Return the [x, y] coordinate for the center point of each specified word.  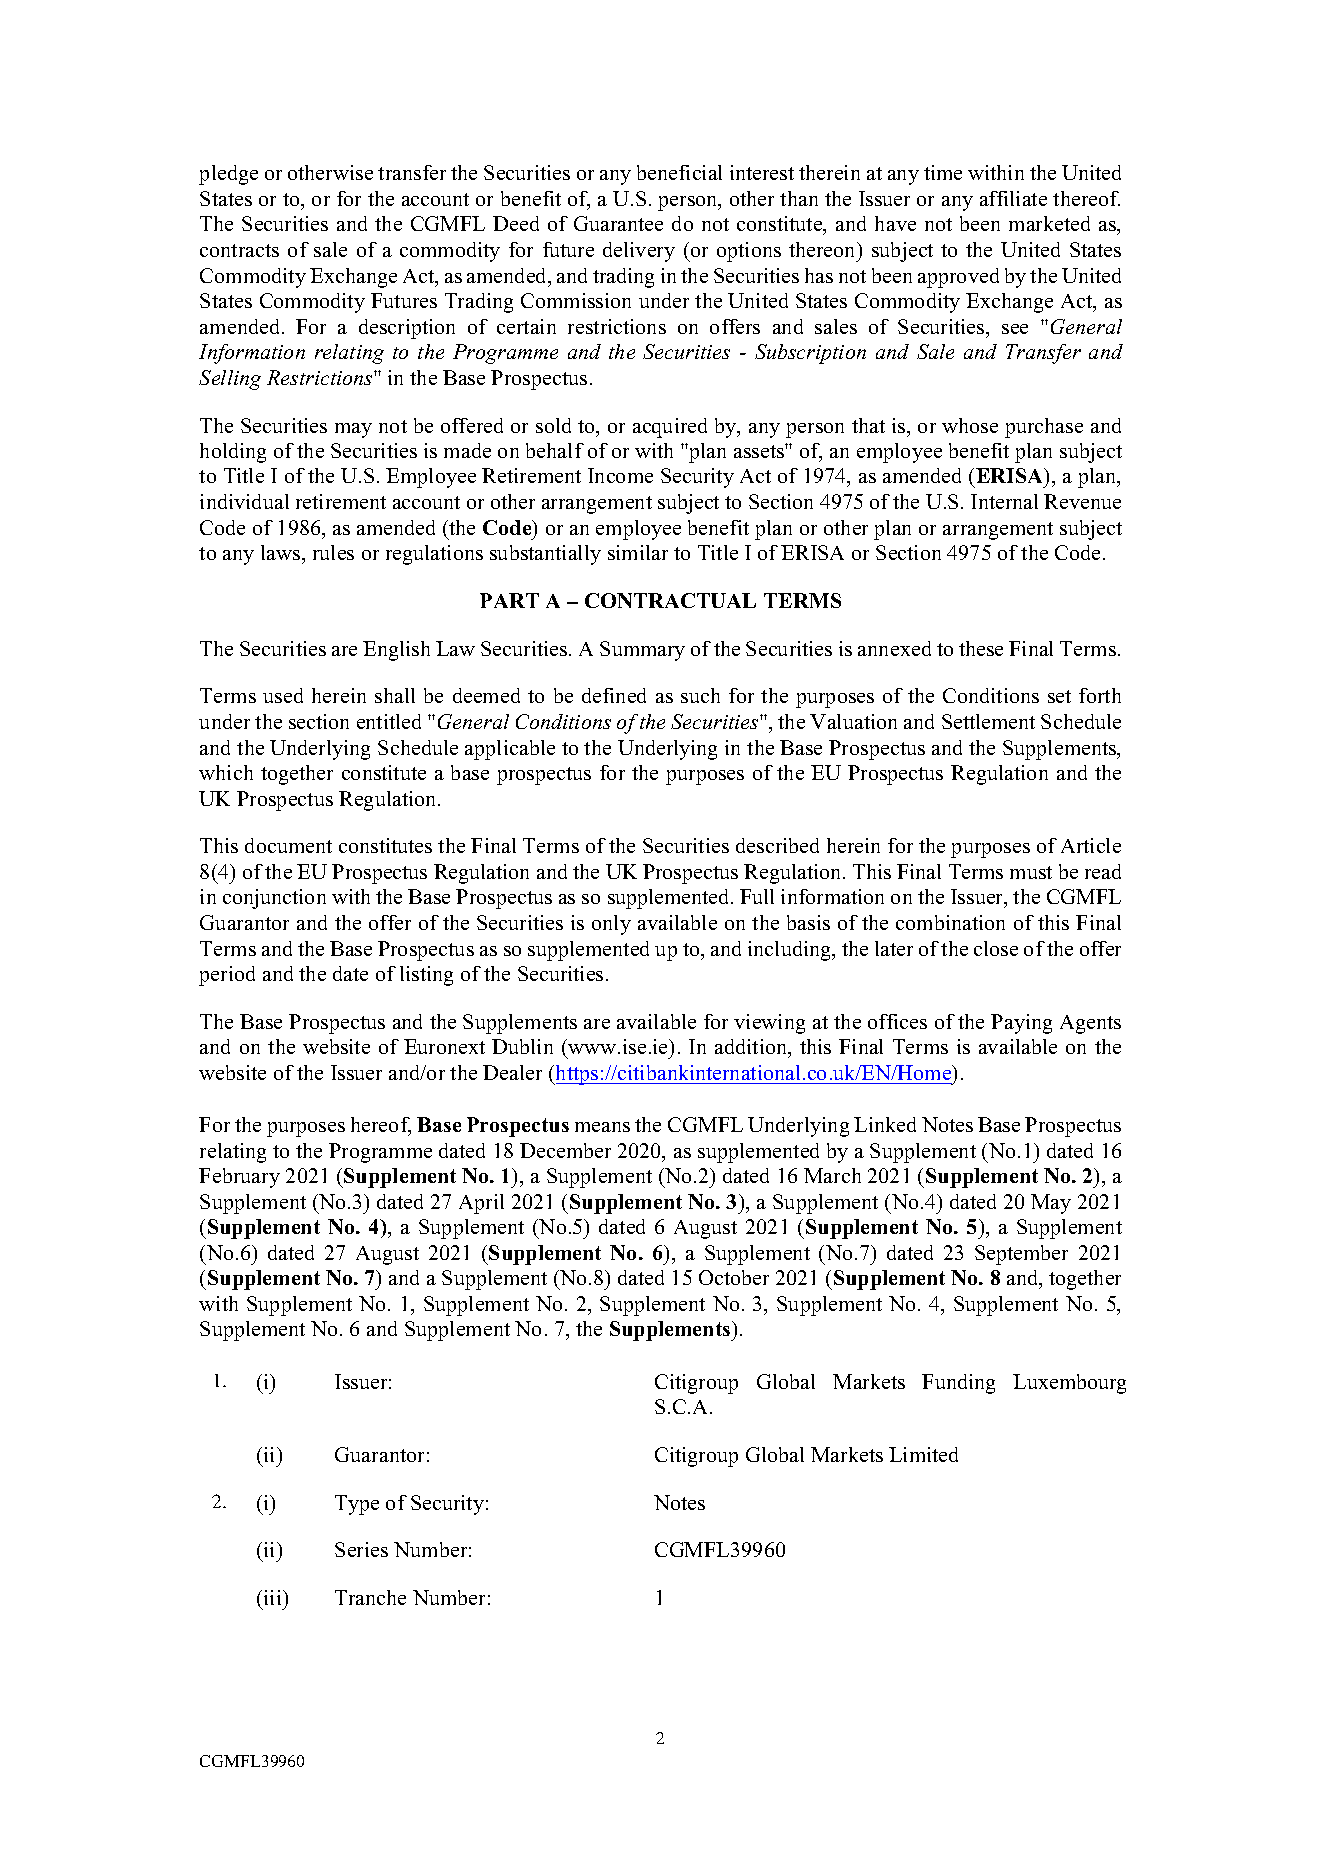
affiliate [1013, 198]
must [1031, 872]
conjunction [274, 899]
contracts [239, 250]
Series [361, 1549]
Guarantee [618, 223]
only [611, 925]
